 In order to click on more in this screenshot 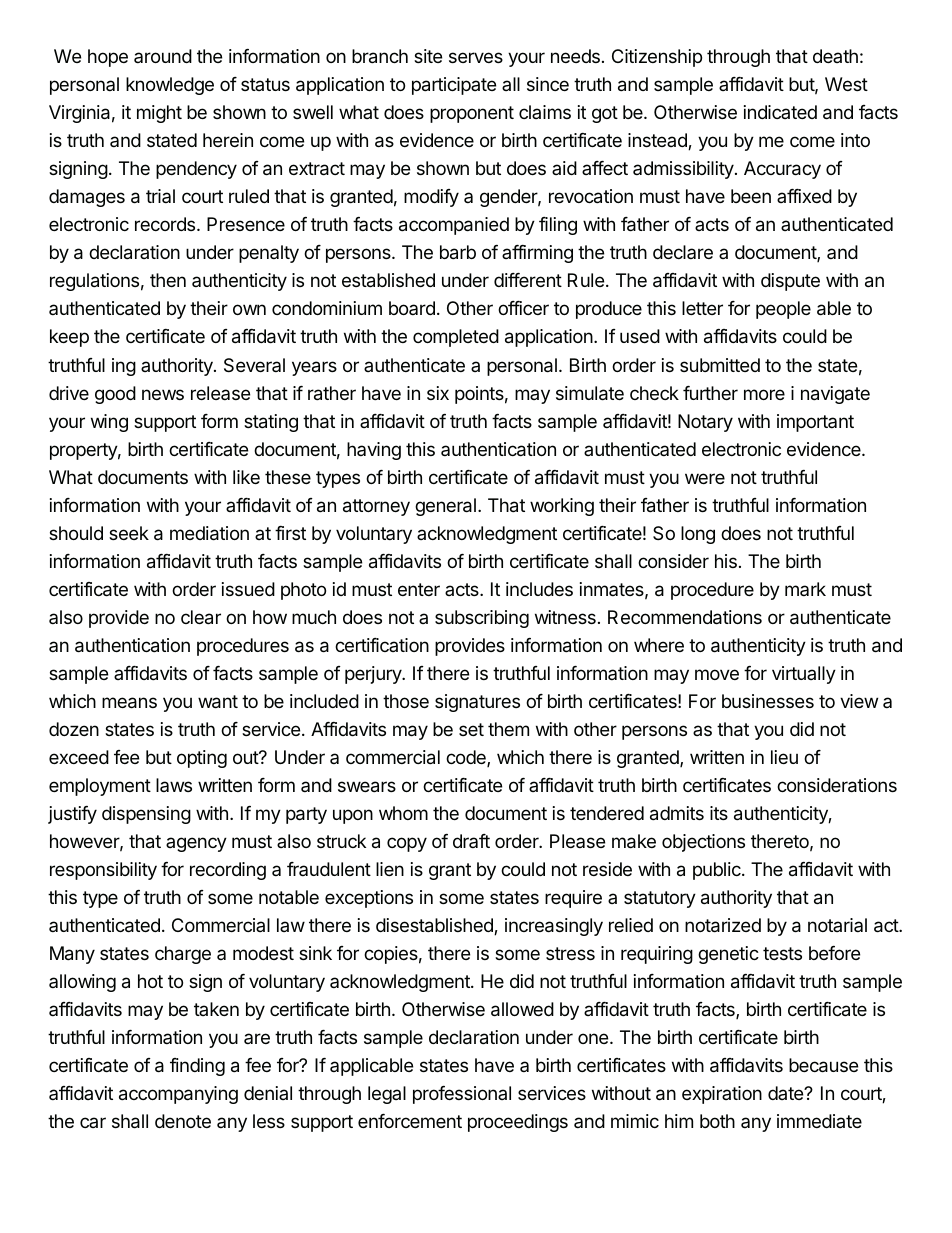, I will do `click(764, 394)`.
